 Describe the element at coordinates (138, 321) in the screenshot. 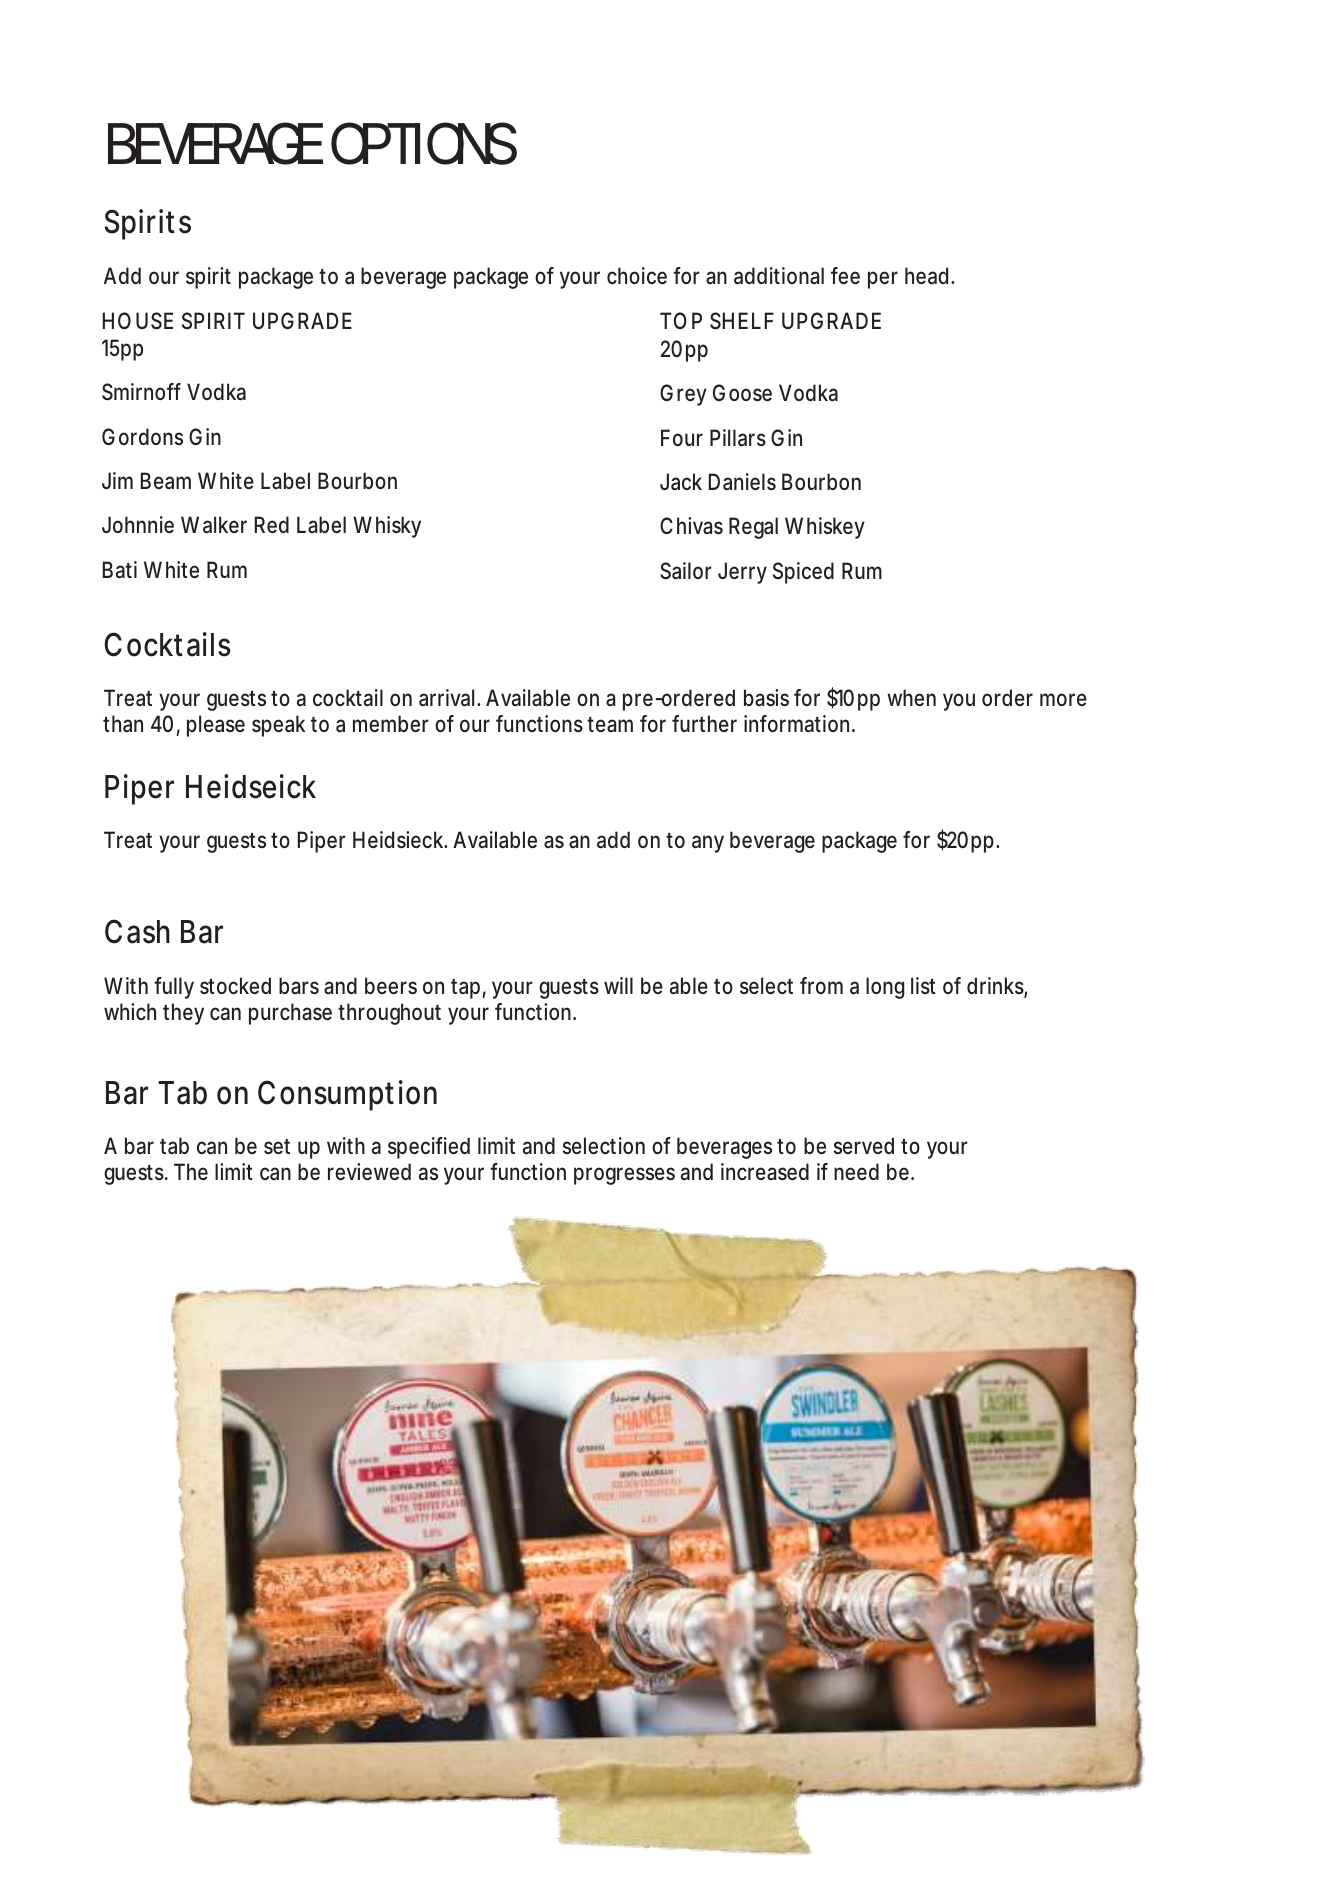

I see `HOUSE` at that location.
